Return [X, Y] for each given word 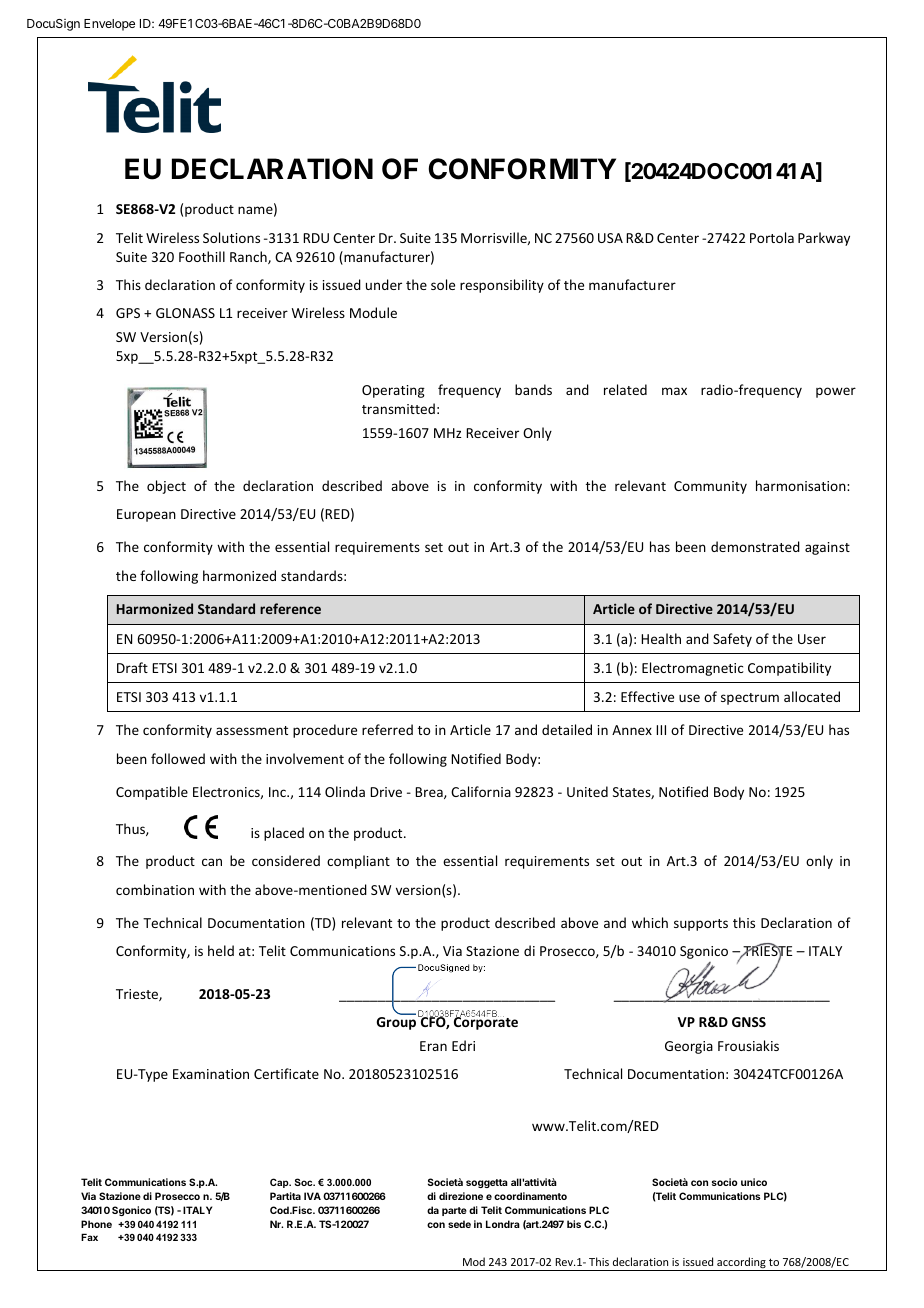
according [741, 1264]
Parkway [824, 239]
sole [443, 284]
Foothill [202, 256]
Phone [96, 1224]
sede [459, 1224]
